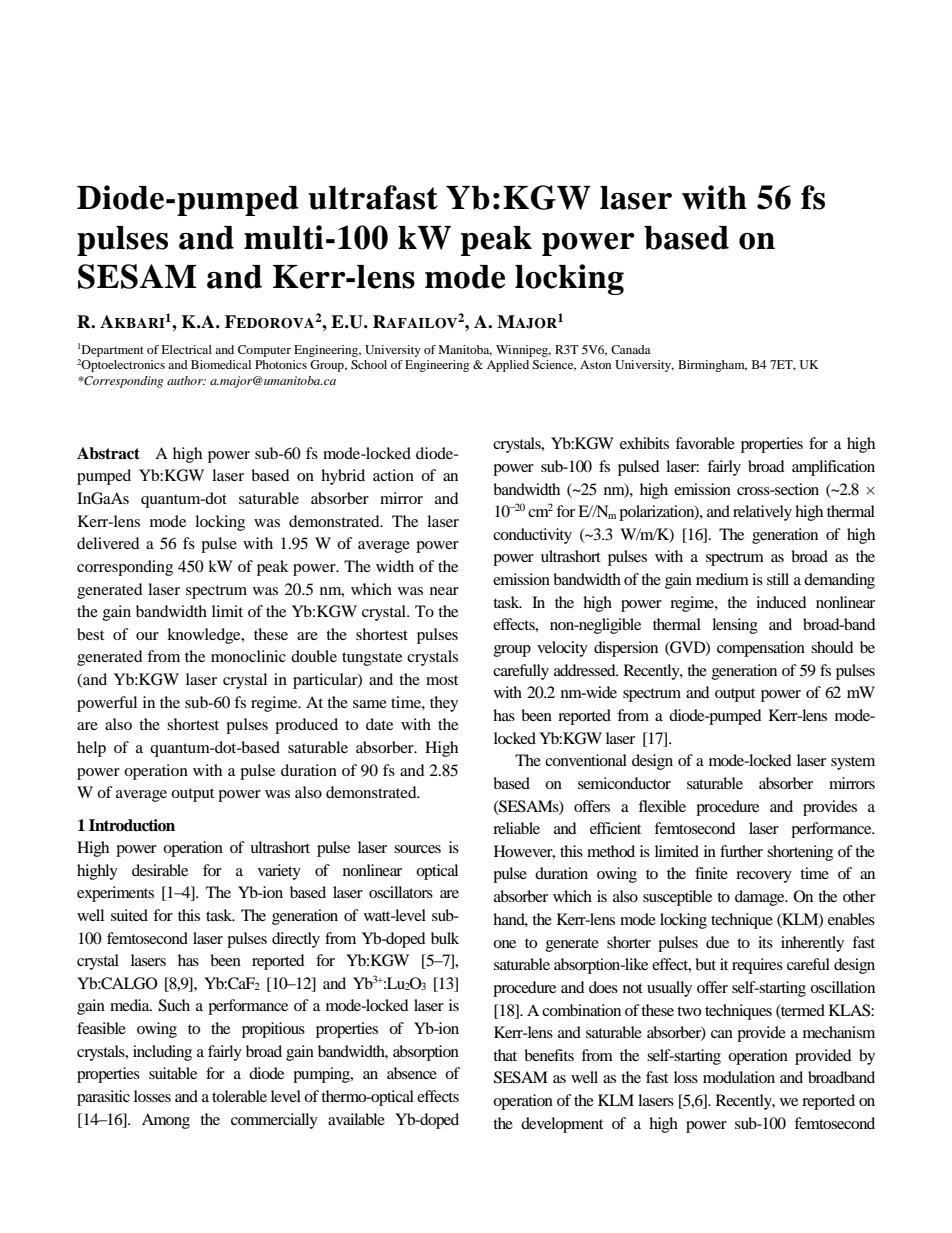 This image has width=952, height=1233. What do you see at coordinates (781, 602) in the image?
I see `induced` at bounding box center [781, 602].
